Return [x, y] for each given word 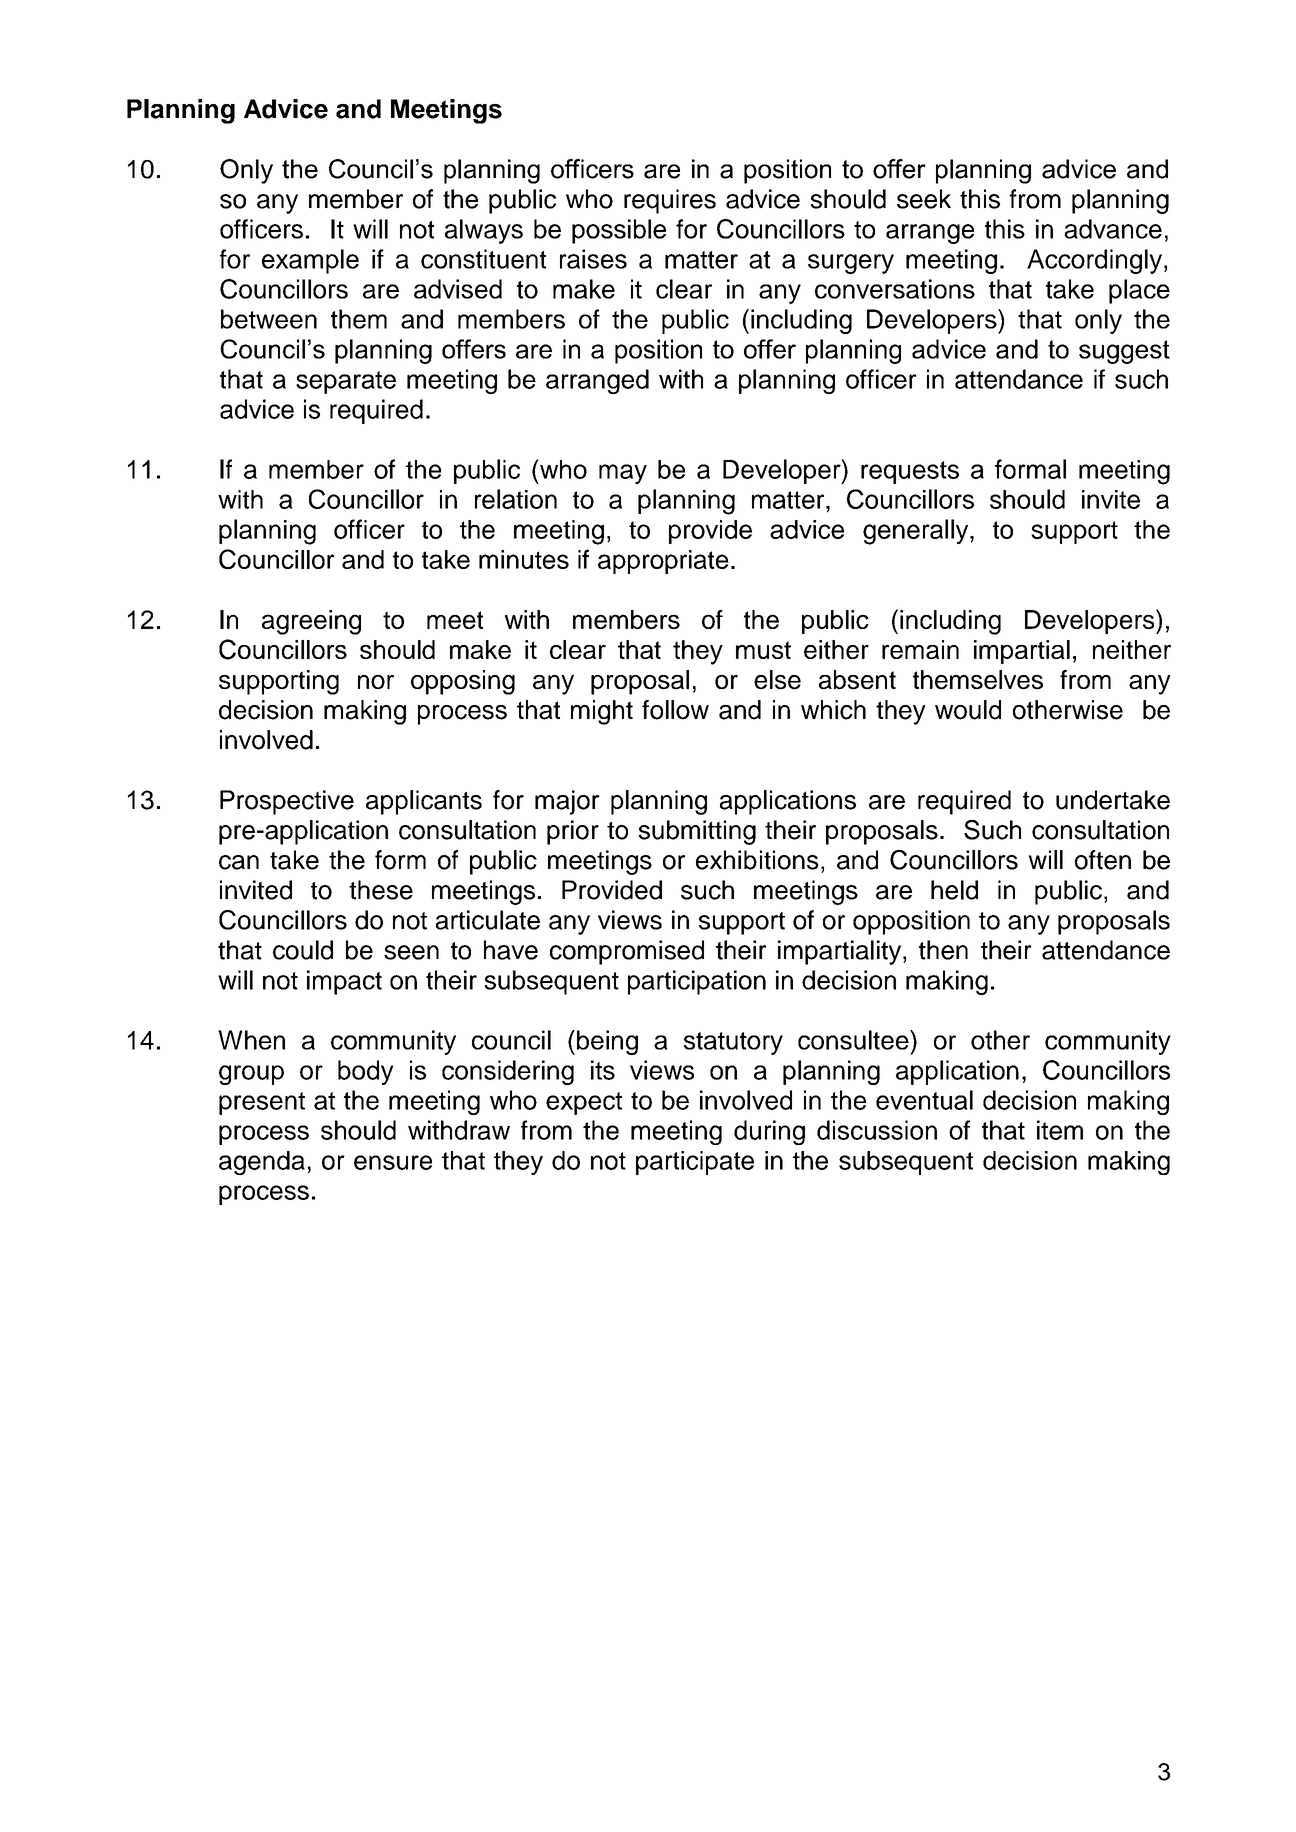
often [1103, 860]
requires [670, 201]
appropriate [663, 562]
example [310, 261]
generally [917, 532]
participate [695, 1163]
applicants [424, 802]
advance [1113, 229]
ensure [393, 1162]
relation [516, 499]
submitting [697, 832]
